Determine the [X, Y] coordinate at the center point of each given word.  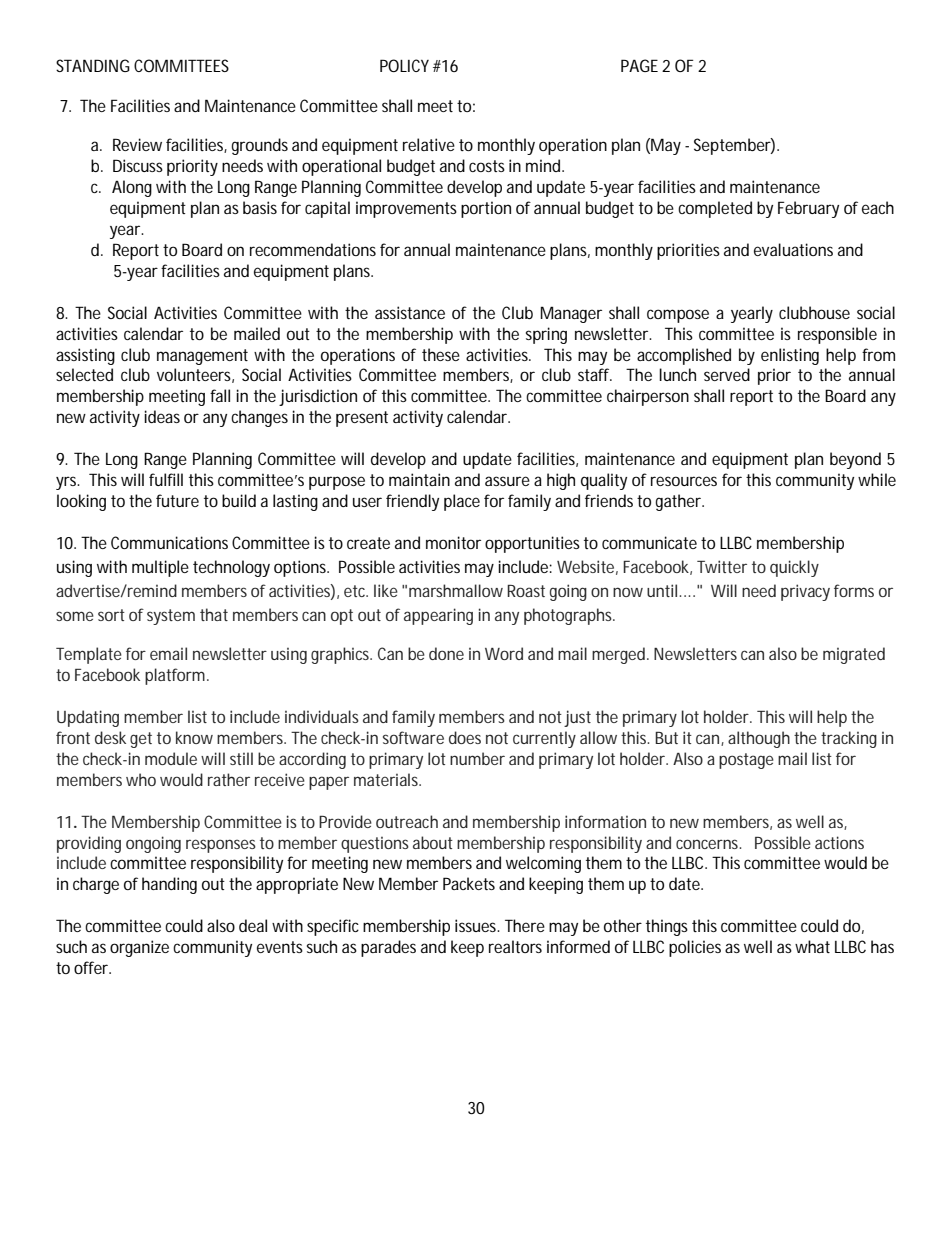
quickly [794, 568]
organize [139, 948]
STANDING [93, 65]
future [177, 500]
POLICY [404, 65]
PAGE [639, 65]
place [462, 502]
